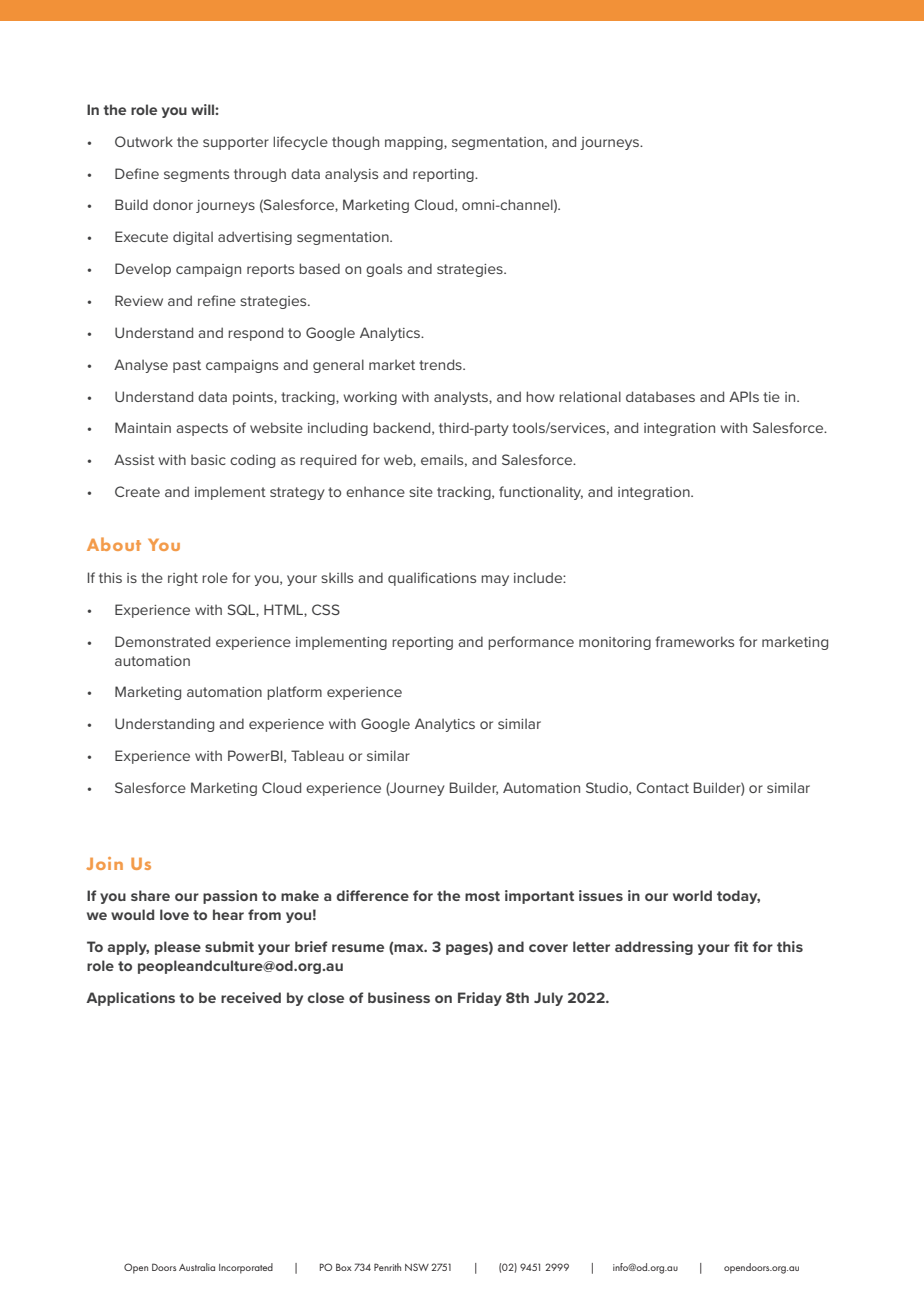  What do you see at coordinates (531, 643) in the page?
I see `performance` at bounding box center [531, 643].
